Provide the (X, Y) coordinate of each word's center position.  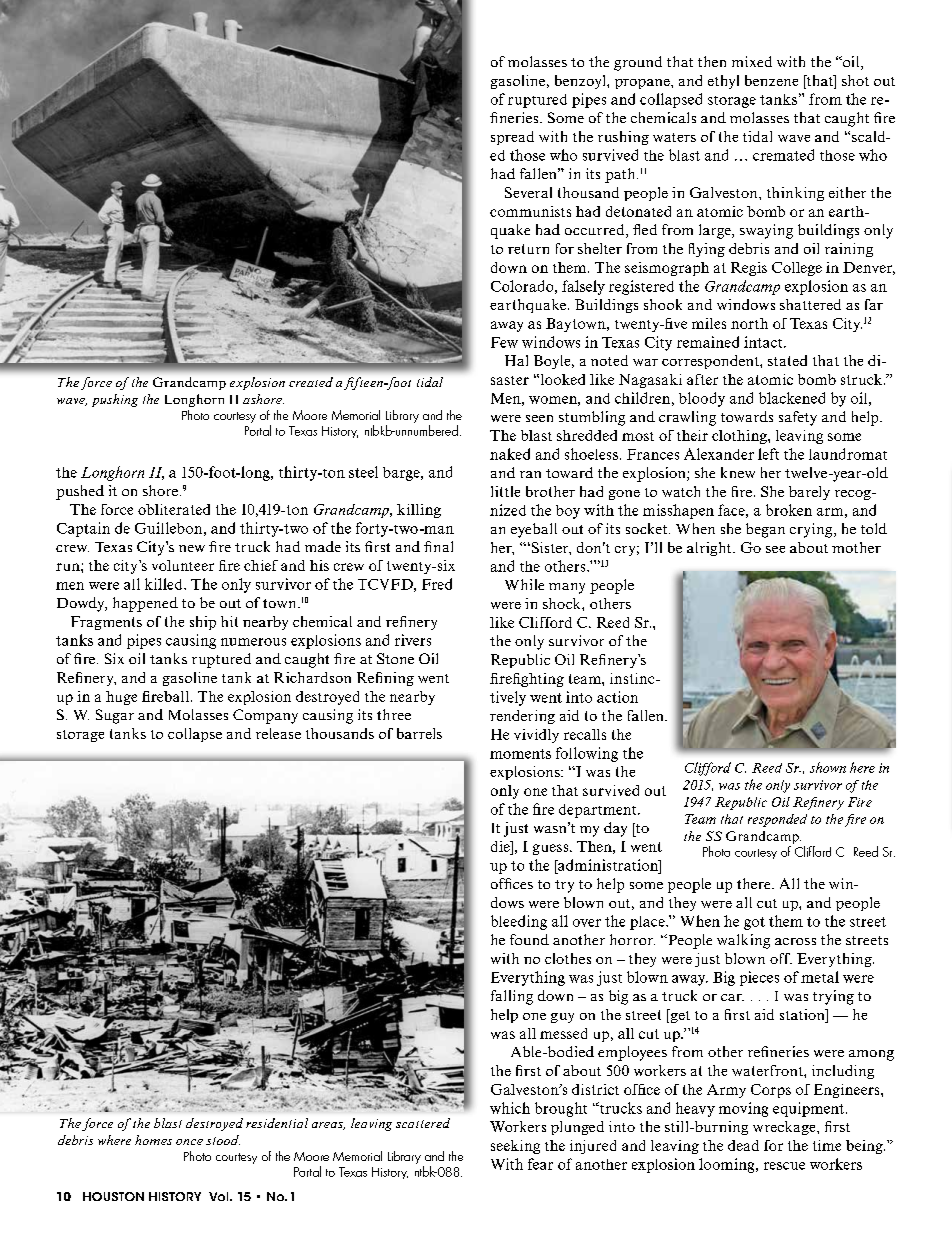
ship (203, 623)
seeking (515, 1147)
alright (710, 549)
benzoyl (581, 82)
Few (504, 342)
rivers (413, 640)
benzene (771, 80)
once (189, 1142)
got (754, 923)
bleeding (519, 922)
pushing (115, 400)
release (278, 733)
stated (787, 360)
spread (512, 138)
